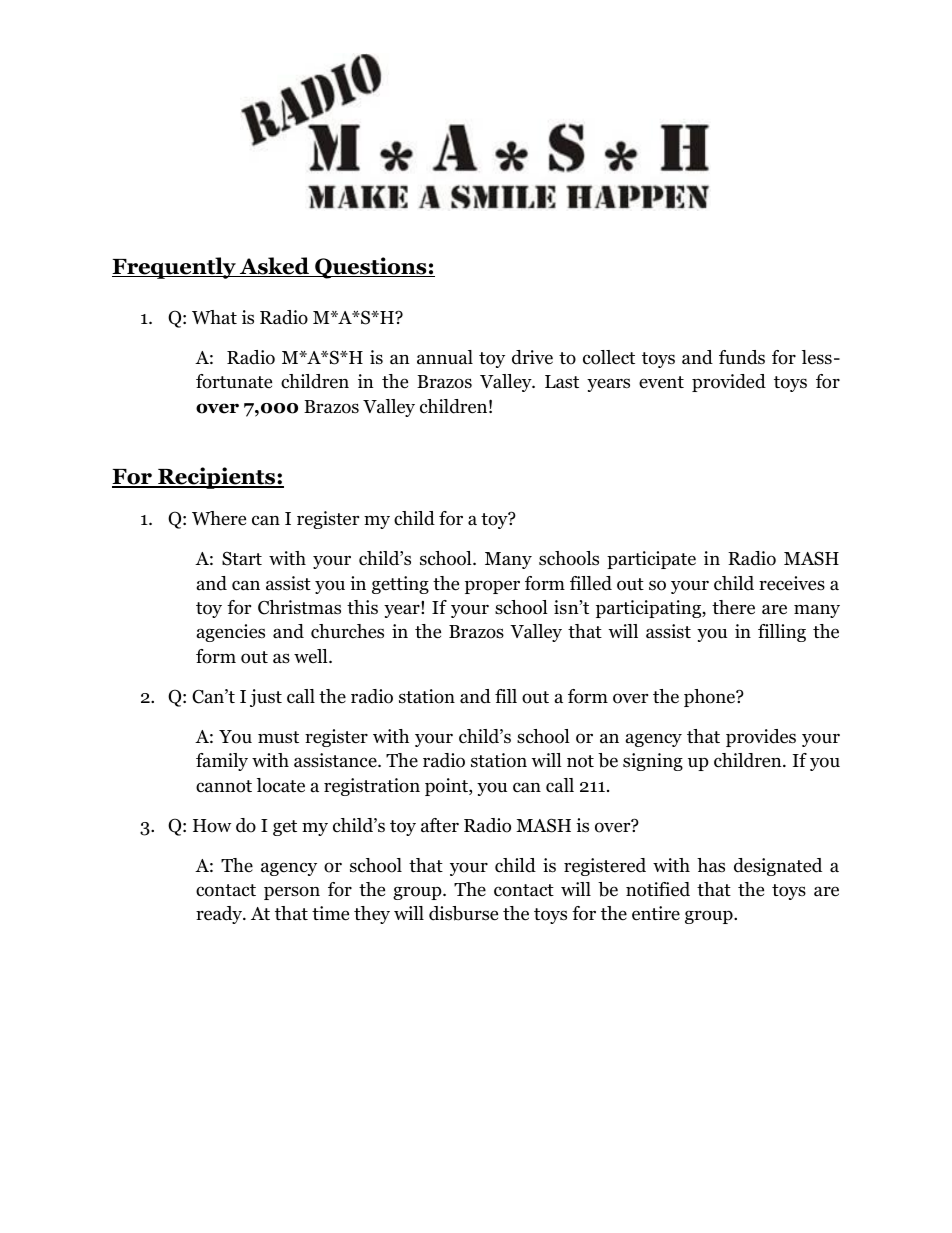  Describe the element at coordinates (292, 893) in the screenshot. I see `person` at that location.
